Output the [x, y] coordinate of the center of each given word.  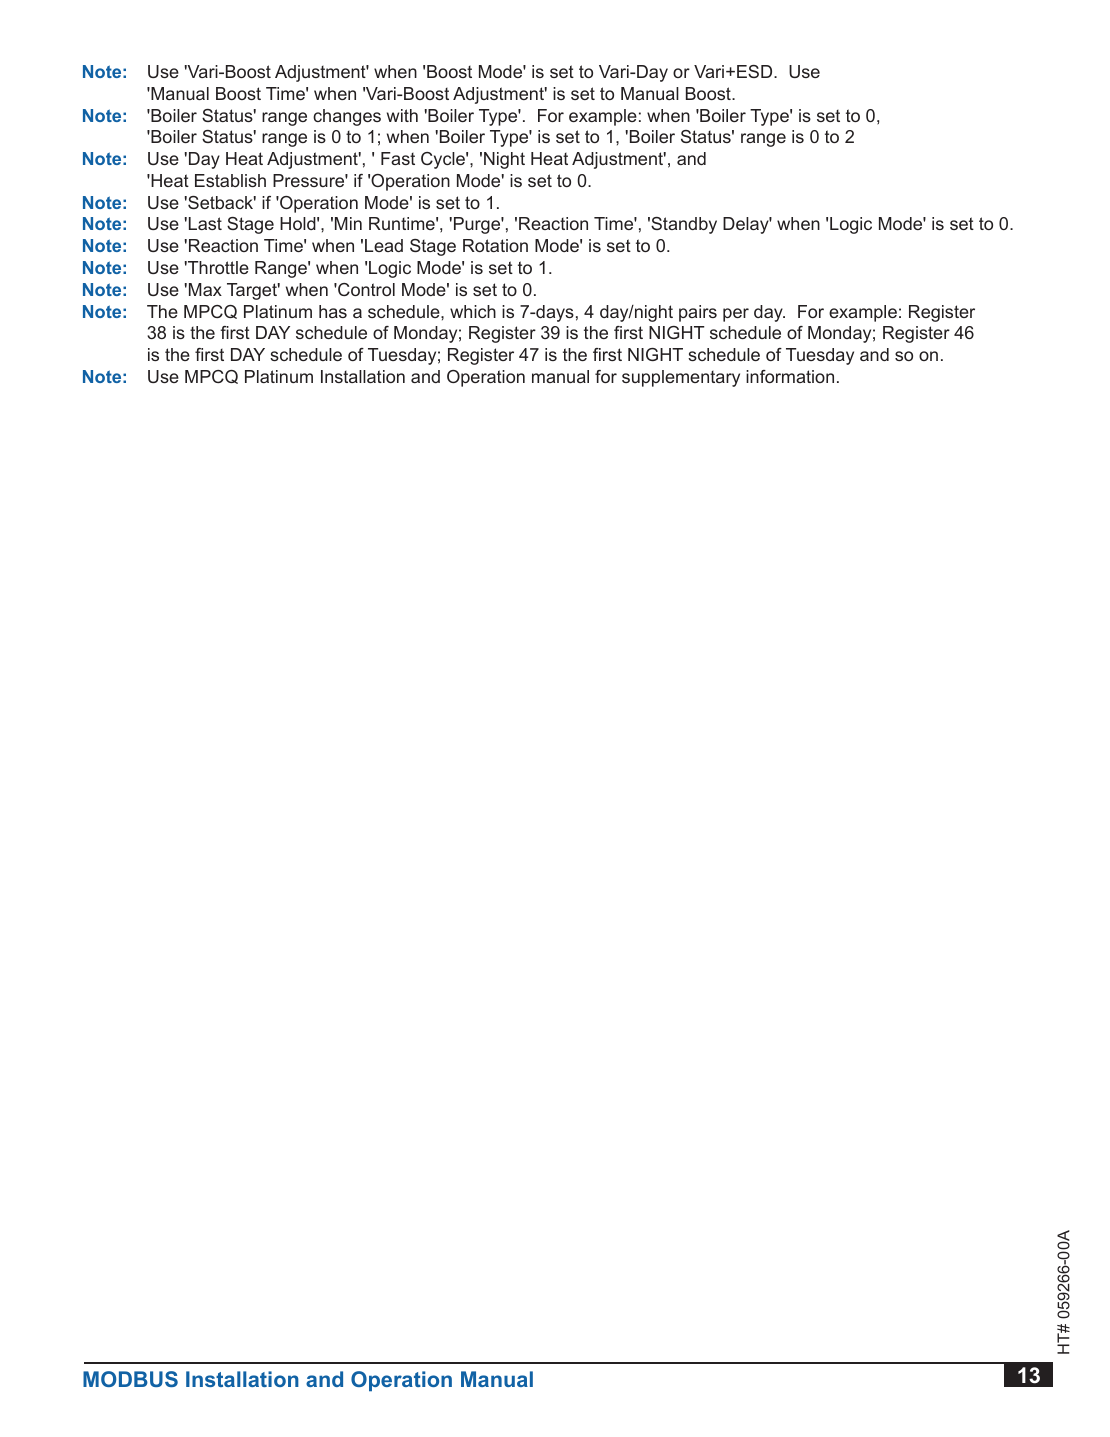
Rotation [495, 245]
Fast [398, 158]
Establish [230, 180]
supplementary [681, 378]
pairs [698, 313]
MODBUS [130, 1379]
